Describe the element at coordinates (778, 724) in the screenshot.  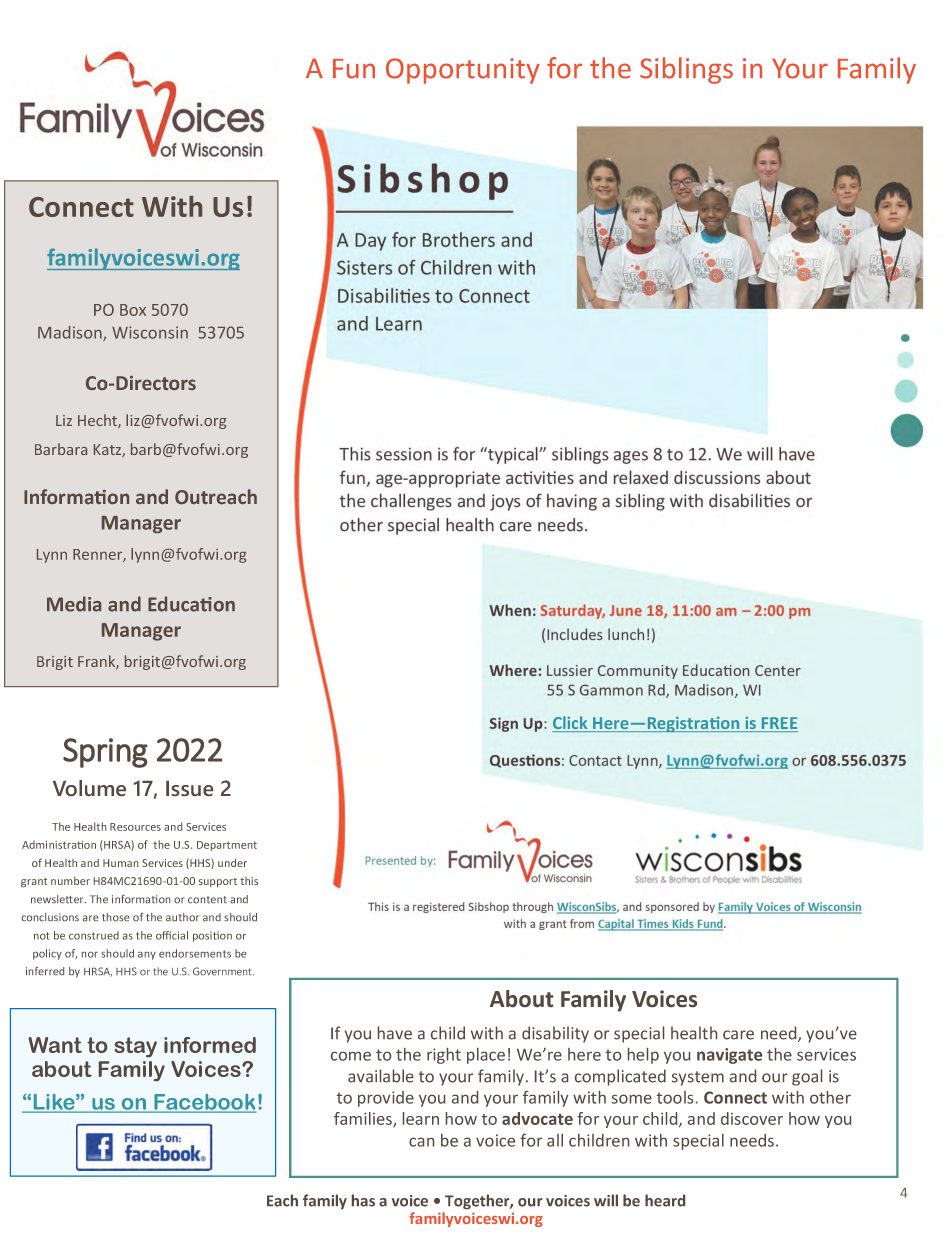
I see `FREE` at that location.
